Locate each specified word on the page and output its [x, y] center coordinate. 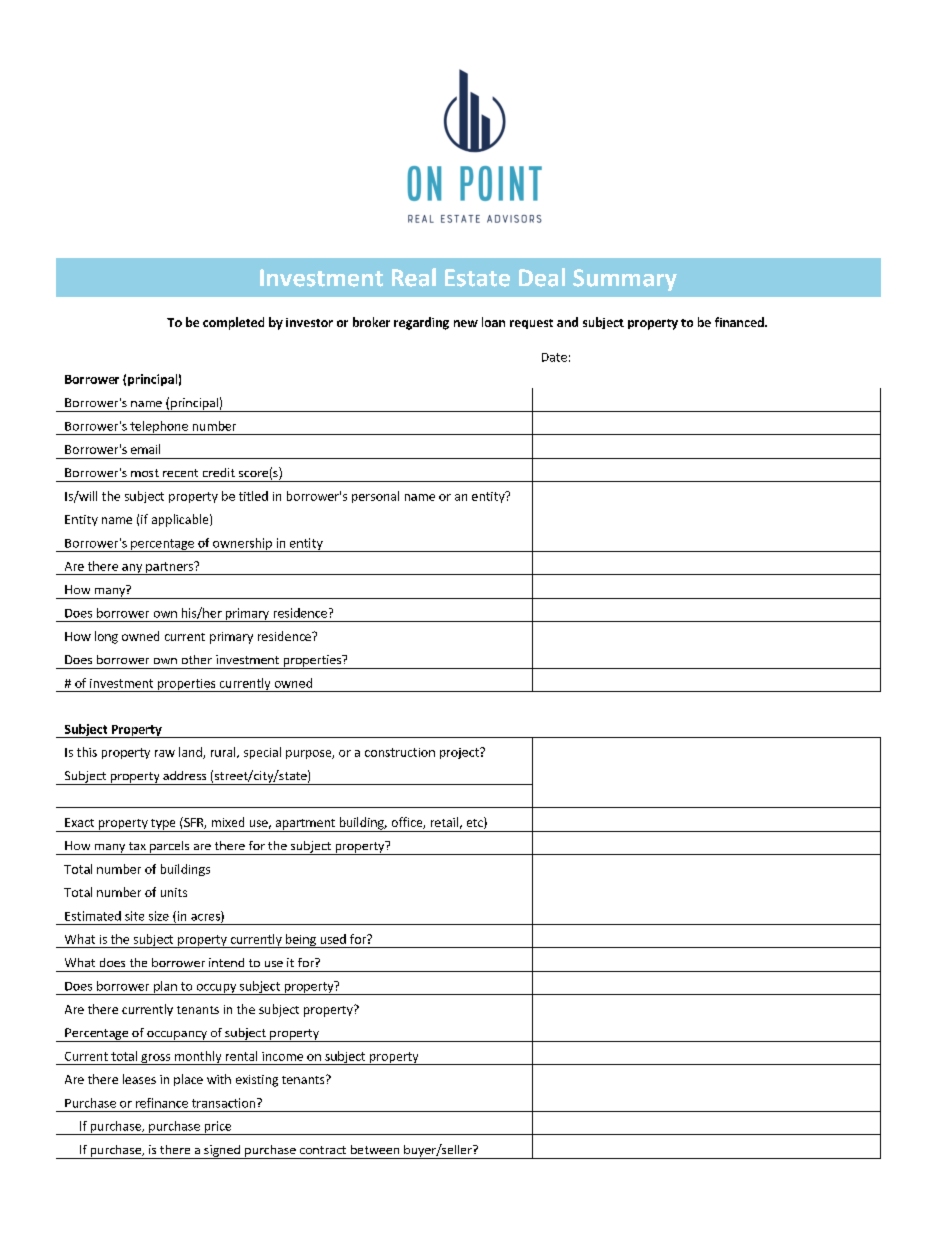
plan [165, 988]
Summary [625, 280]
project [460, 753]
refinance [162, 1103]
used [333, 939]
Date [554, 357]
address [184, 775]
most [145, 473]
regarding [421, 323]
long [106, 637]
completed [233, 323]
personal [375, 497]
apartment [305, 825]
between [375, 1149]
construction [400, 752]
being [300, 941]
